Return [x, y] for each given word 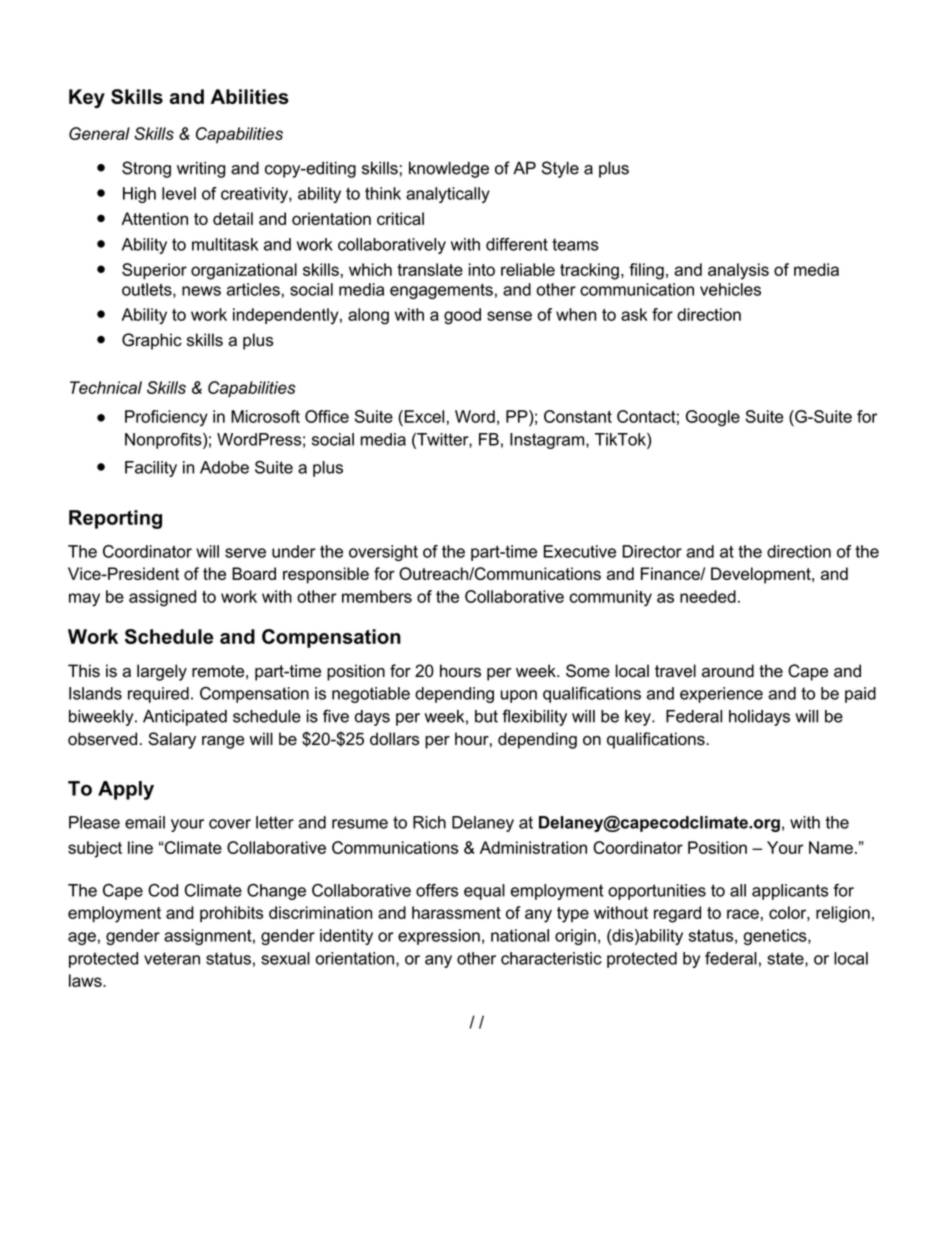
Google [713, 418]
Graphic [152, 341]
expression [439, 937]
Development [762, 575]
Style [560, 169]
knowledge [449, 169]
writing [201, 169]
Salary [172, 740]
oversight [383, 553]
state [786, 959]
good [462, 316]
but [486, 716]
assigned [162, 598]
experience [721, 695]
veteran [172, 958]
